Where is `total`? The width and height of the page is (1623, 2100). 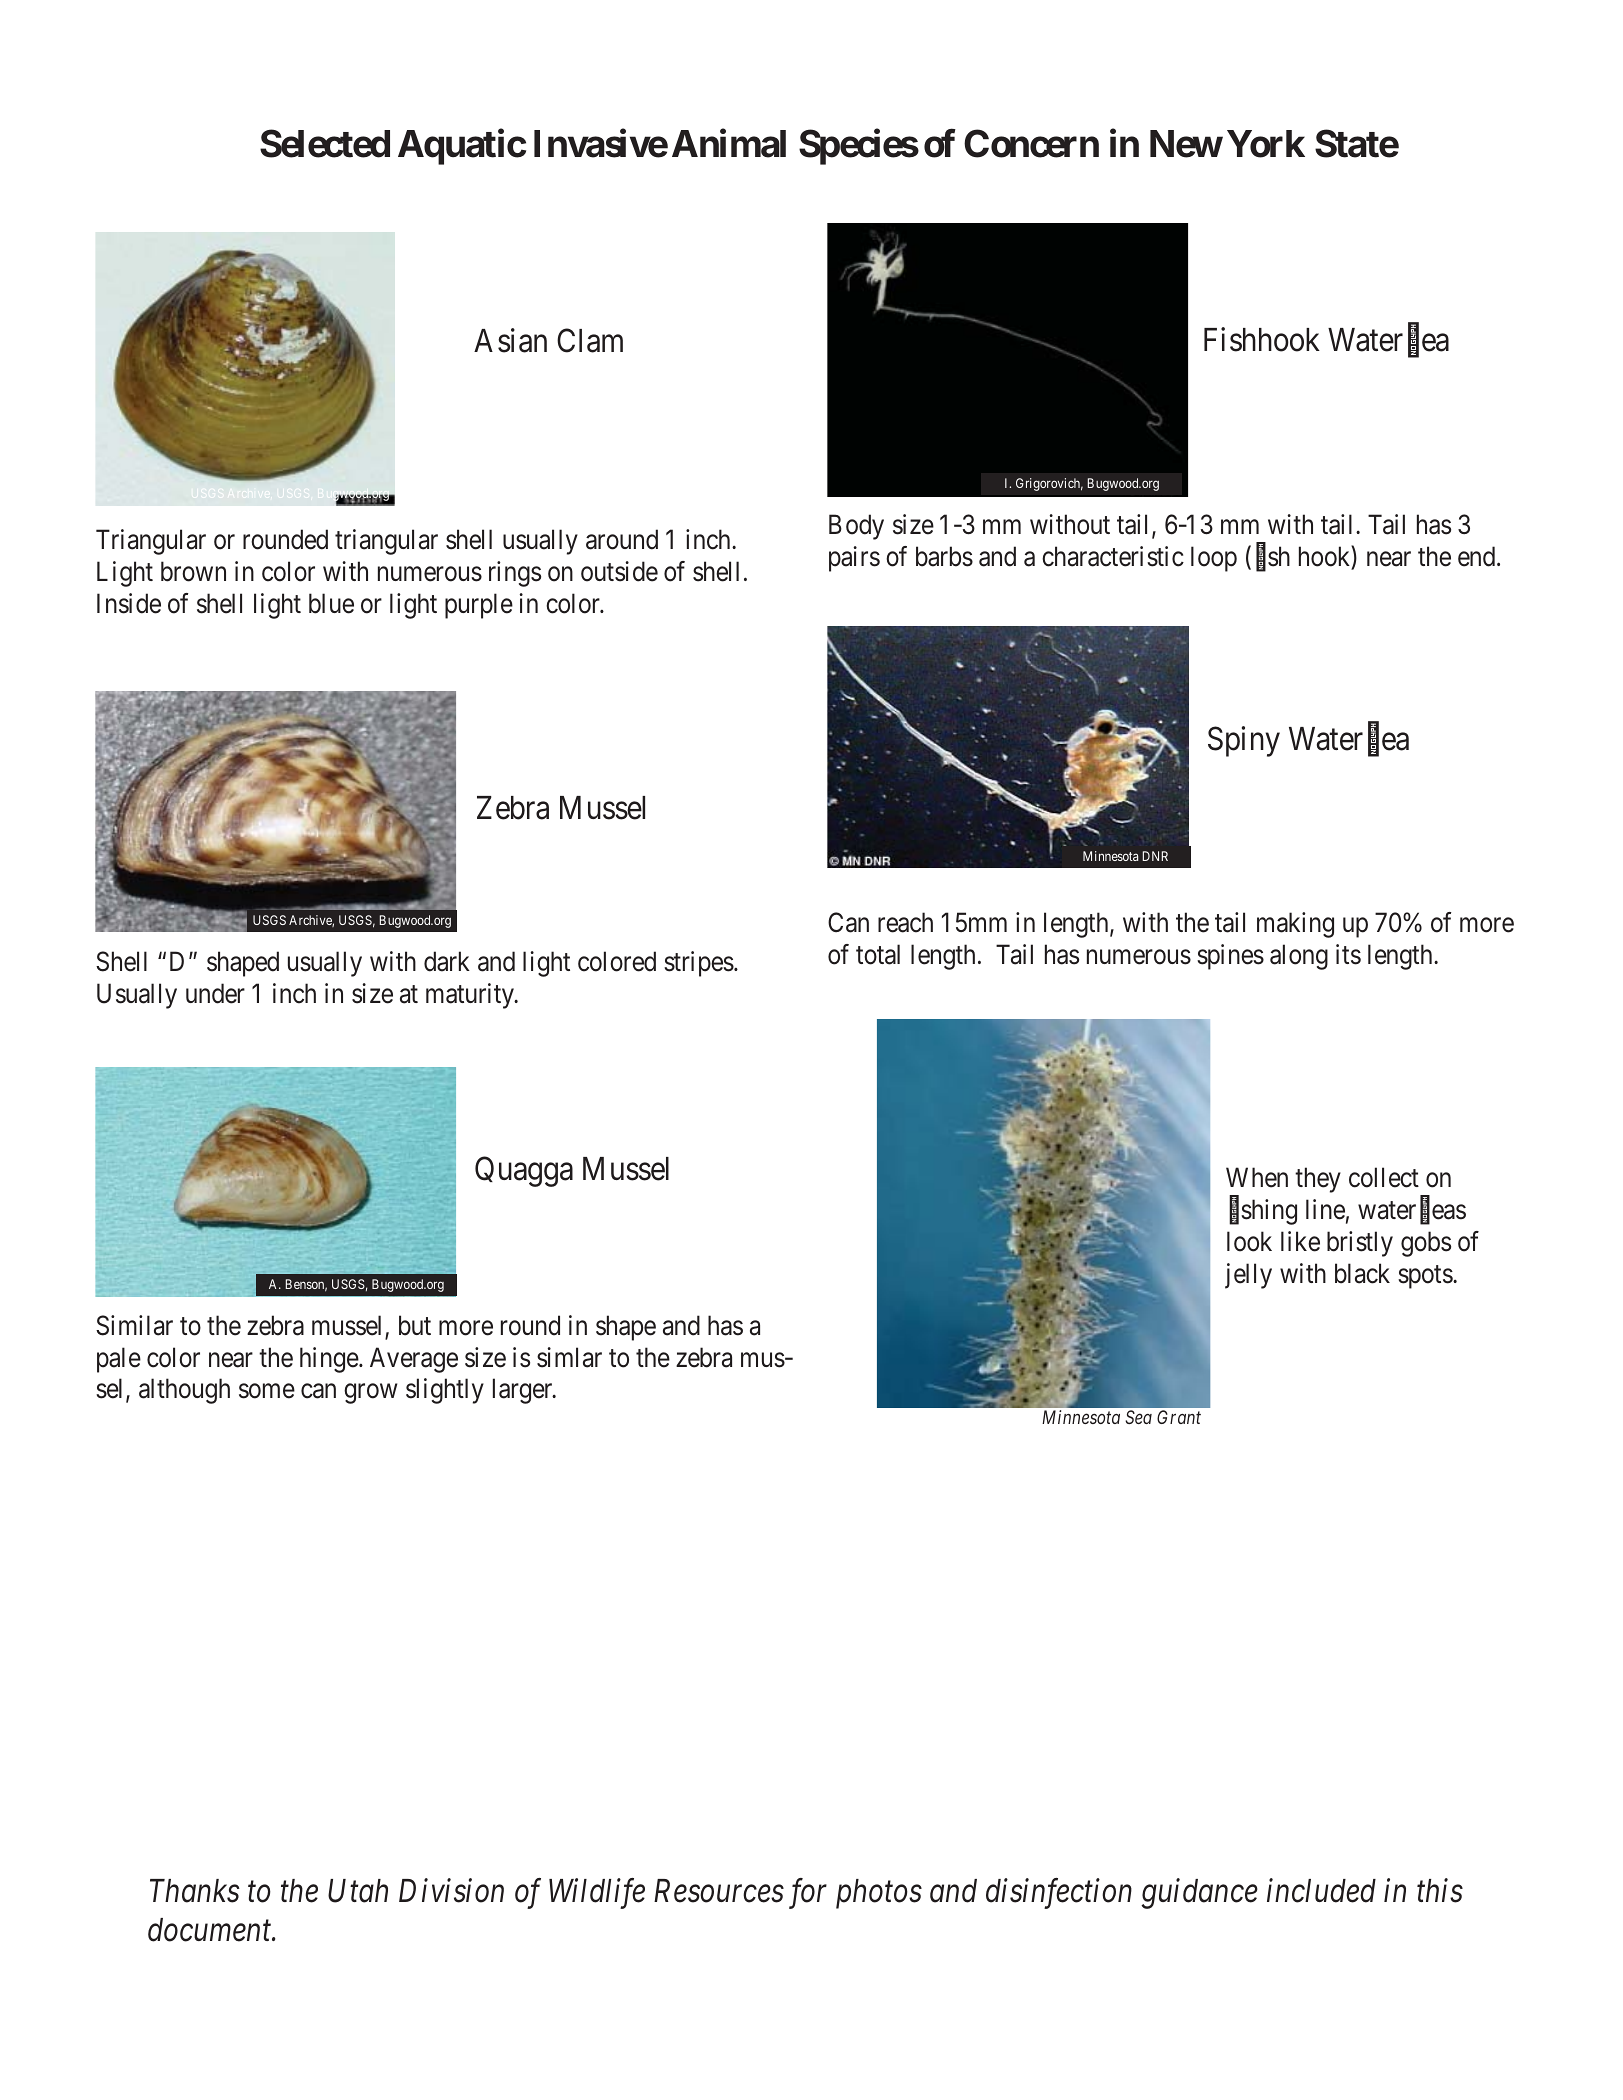
total is located at coordinates (878, 954).
